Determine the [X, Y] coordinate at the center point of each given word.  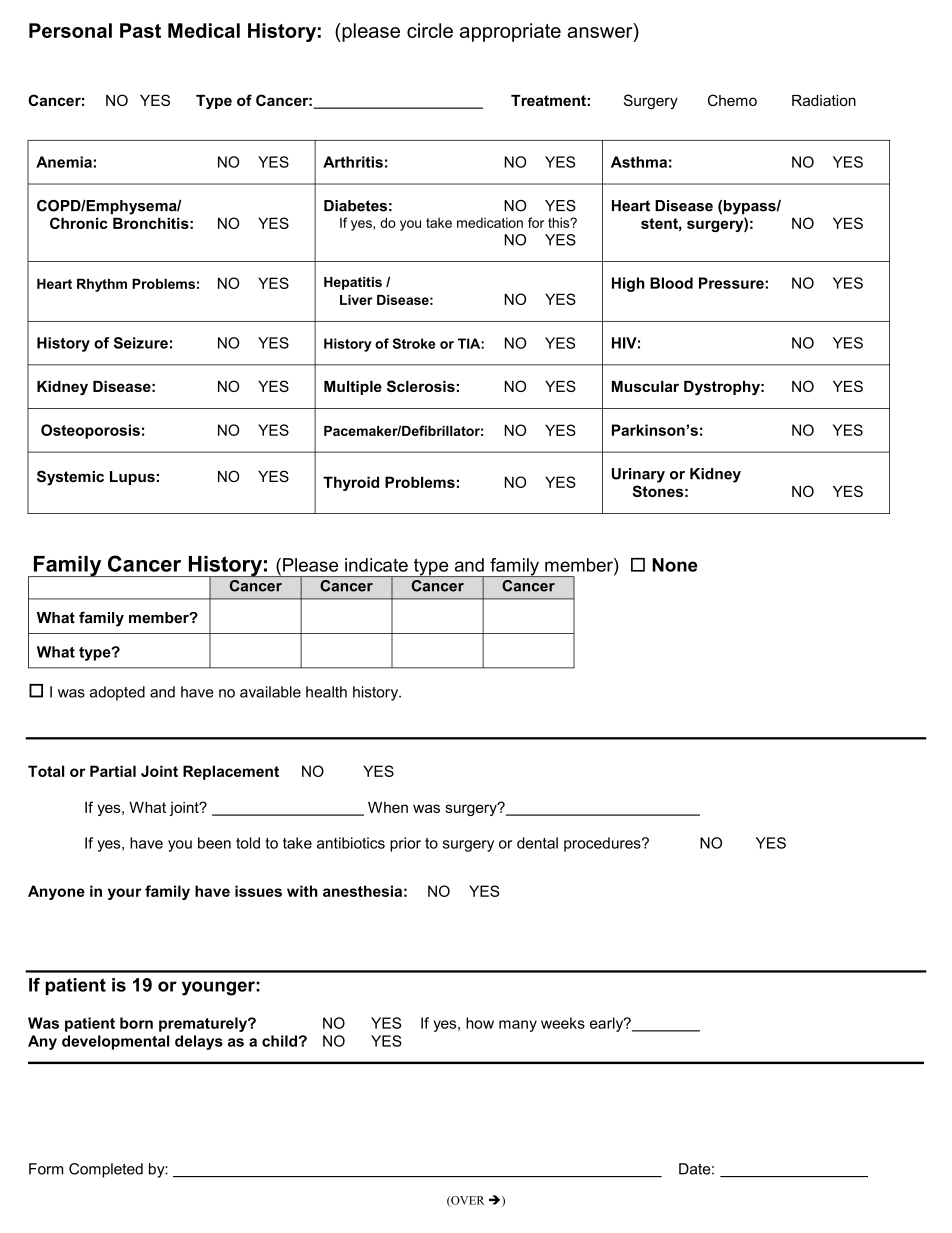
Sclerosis [421, 386]
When [388, 807]
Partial [113, 771]
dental [537, 843]
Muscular [645, 386]
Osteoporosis [90, 431]
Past [140, 30]
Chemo [732, 100]
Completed [106, 1170]
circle [430, 30]
